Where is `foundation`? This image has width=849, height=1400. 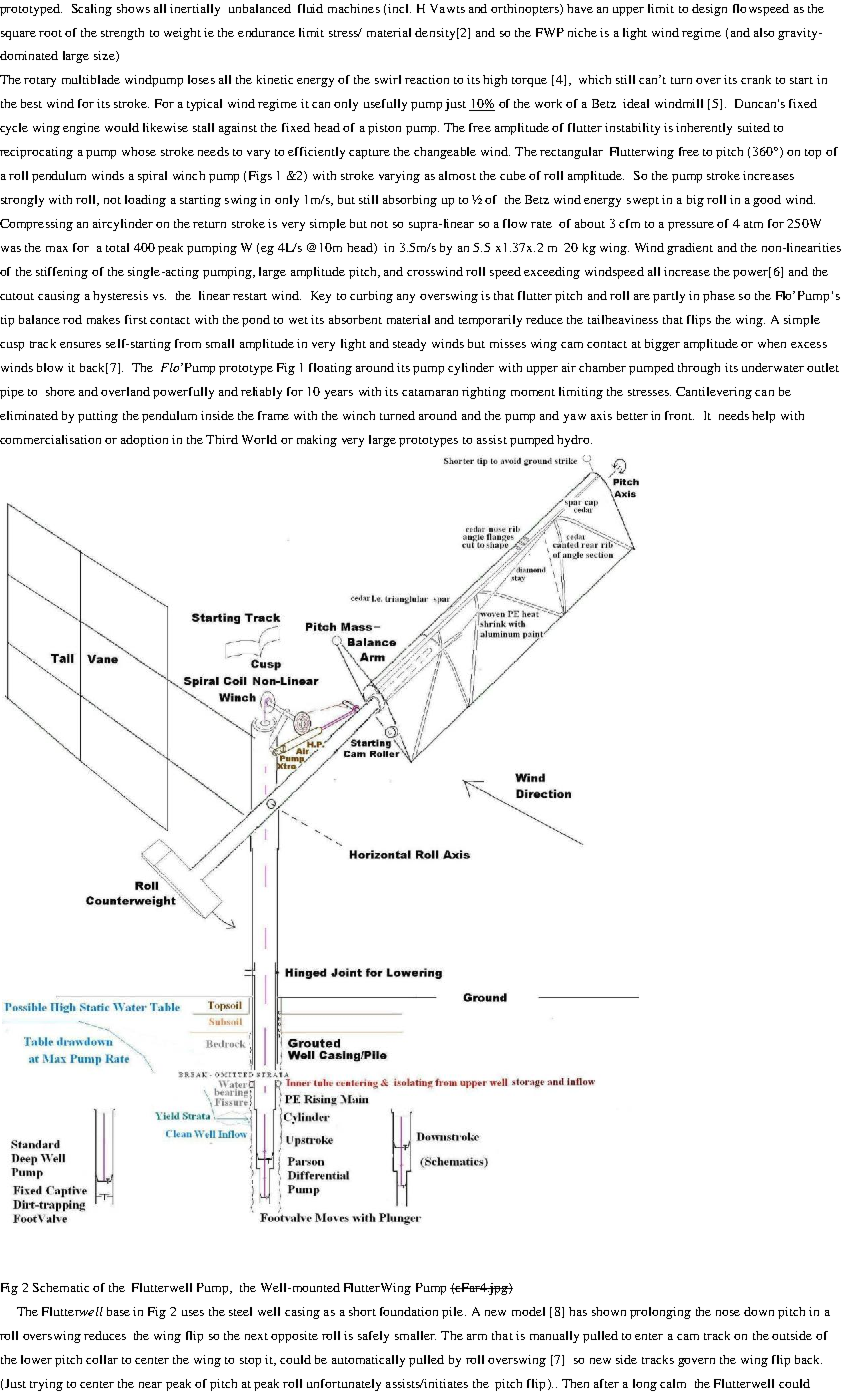 foundation is located at coordinates (409, 1311).
